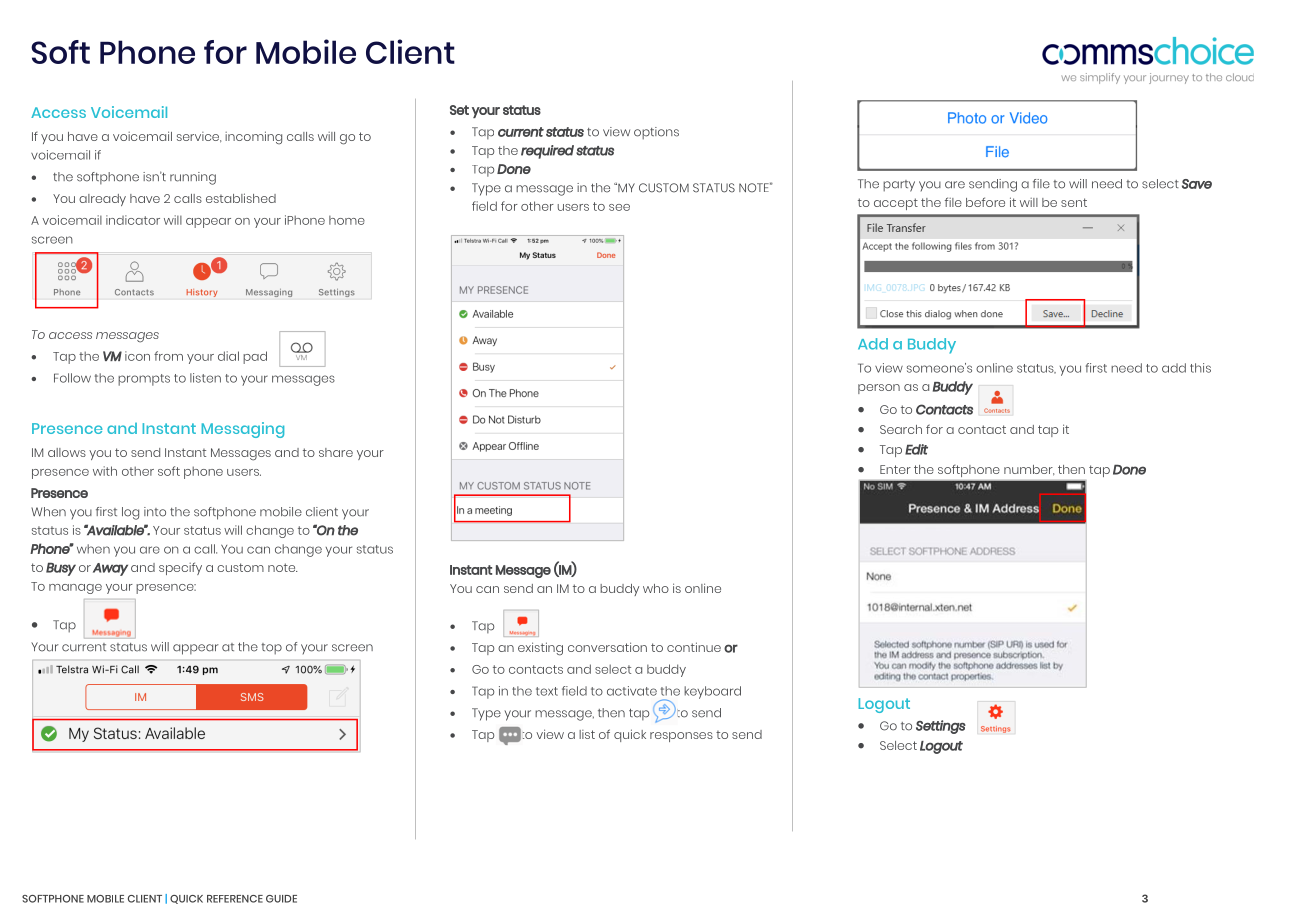 The height and width of the screenshot is (924, 1309). Describe the element at coordinates (271, 649) in the screenshot. I see `top` at that location.
